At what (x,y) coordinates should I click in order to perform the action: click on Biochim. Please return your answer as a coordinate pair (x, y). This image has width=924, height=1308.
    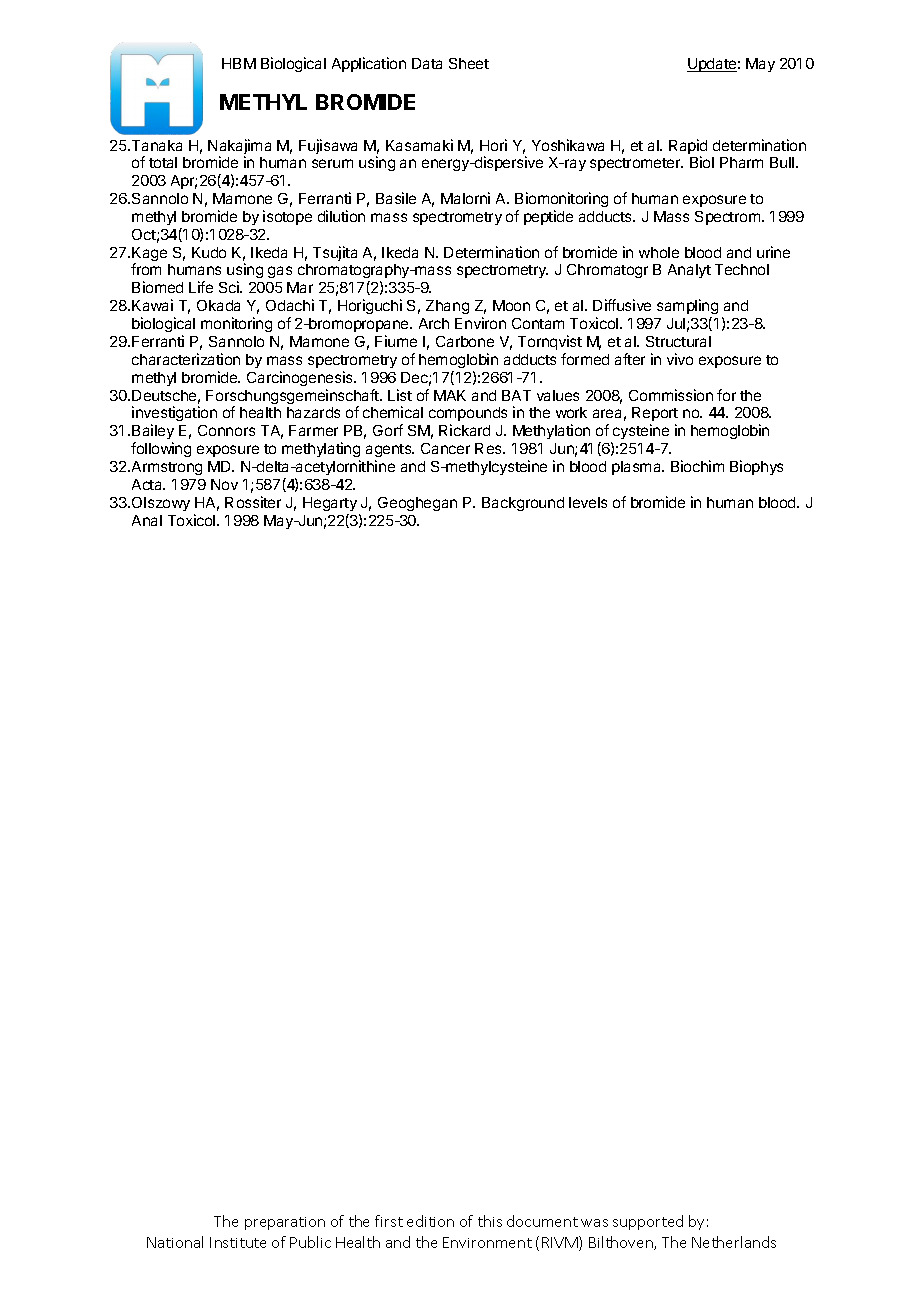
    Looking at the image, I should click on (697, 466).
